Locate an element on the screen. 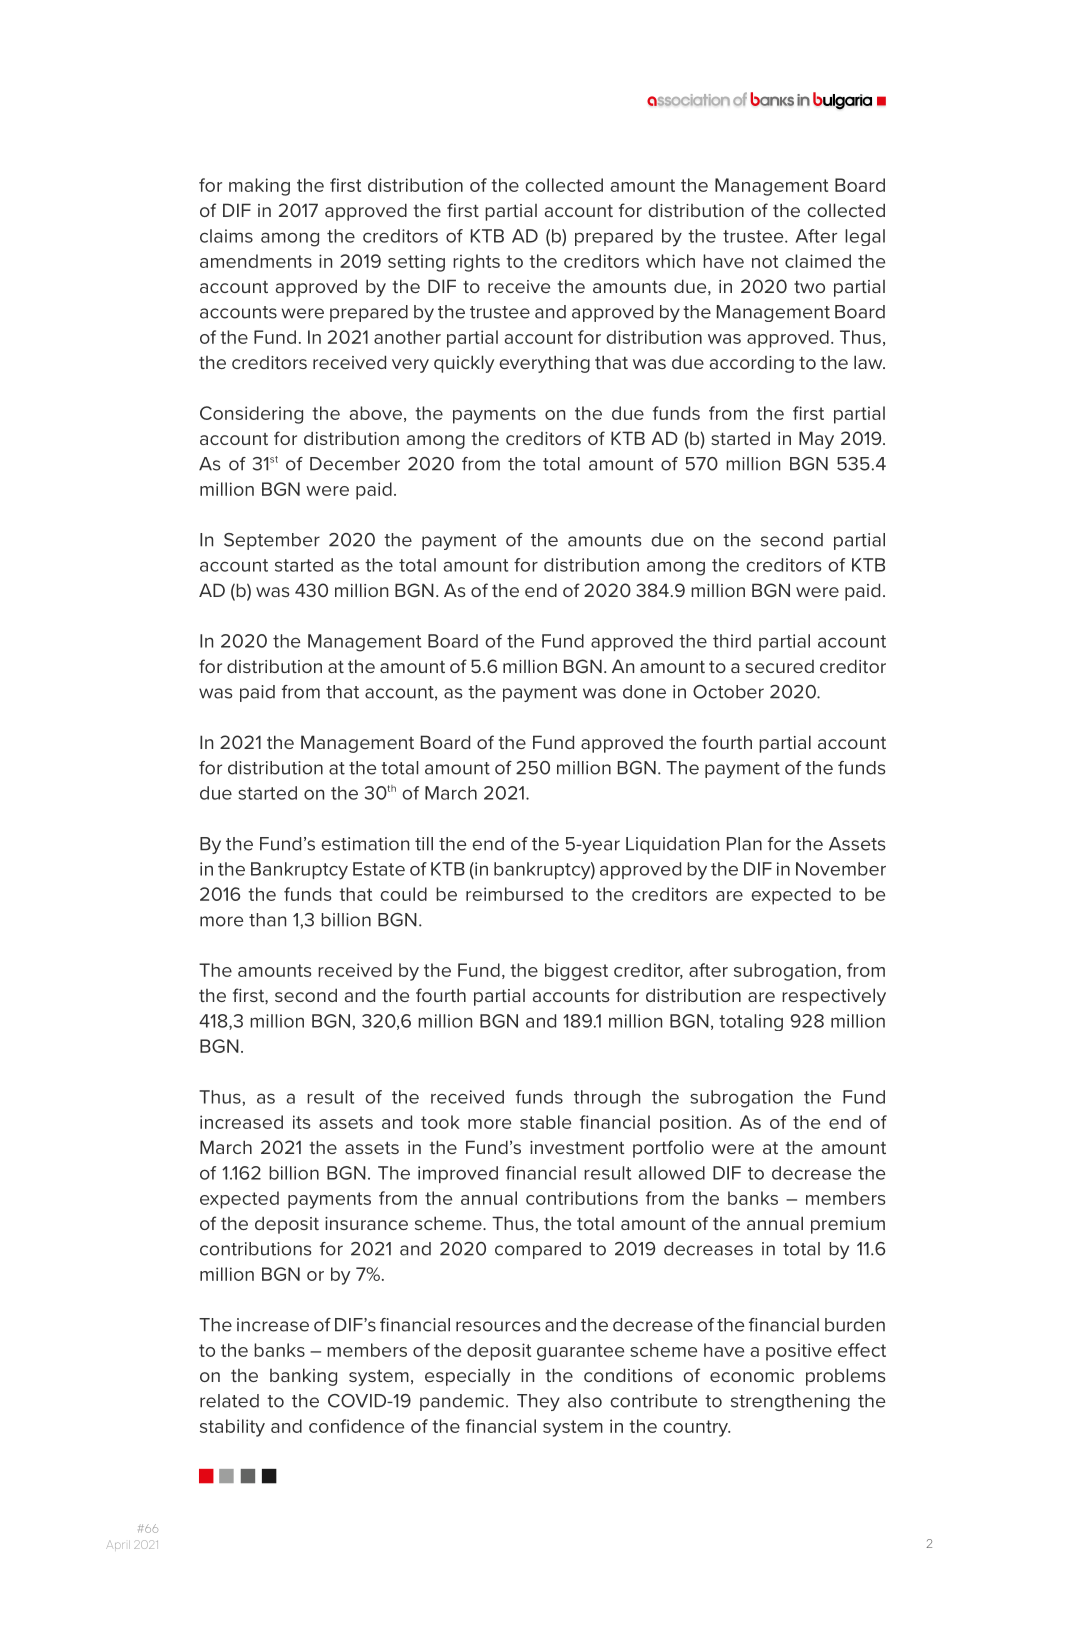 The image size is (1078, 1628). They is located at coordinates (538, 1402).
